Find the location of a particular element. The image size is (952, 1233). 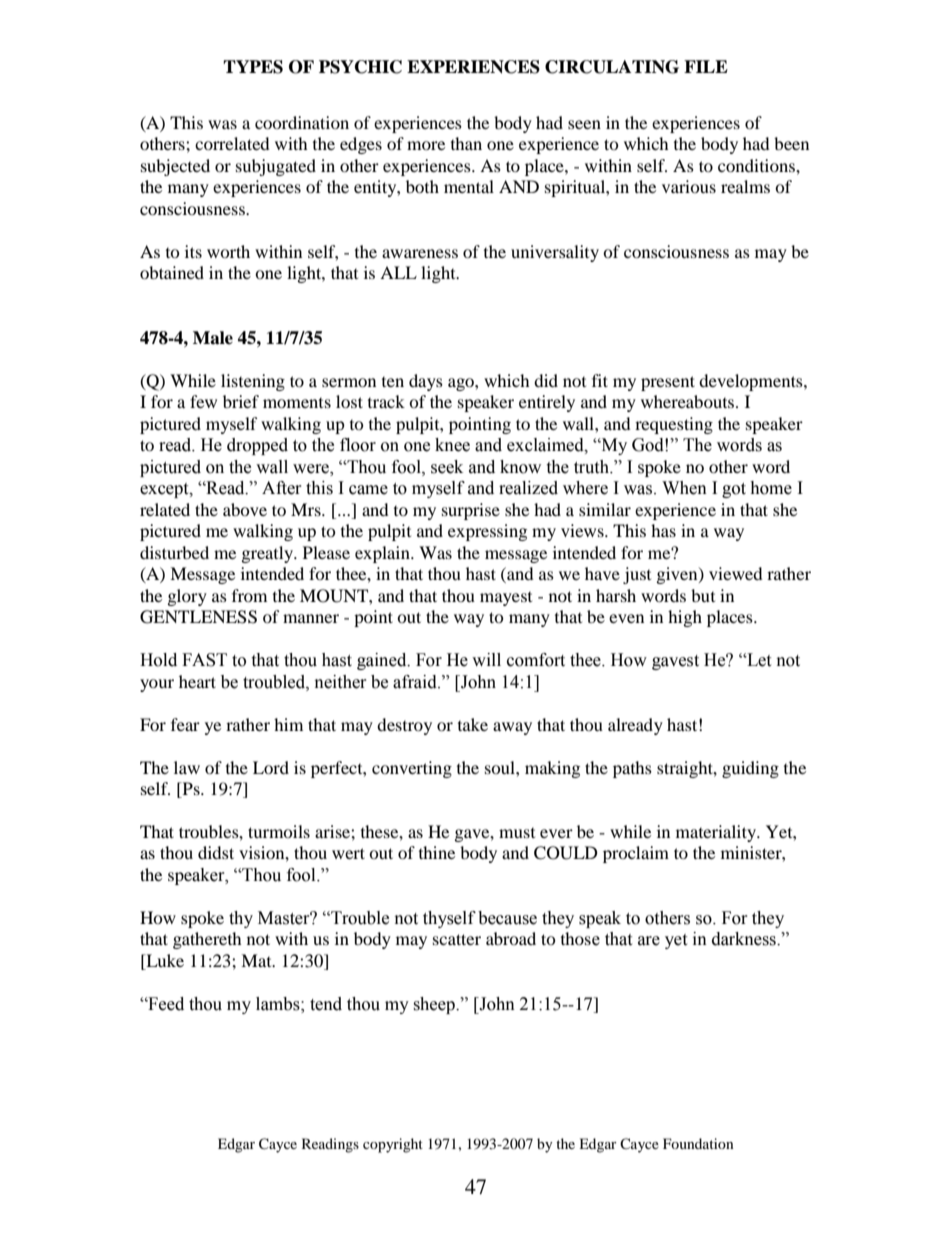

copyright is located at coordinates (393, 1145).
